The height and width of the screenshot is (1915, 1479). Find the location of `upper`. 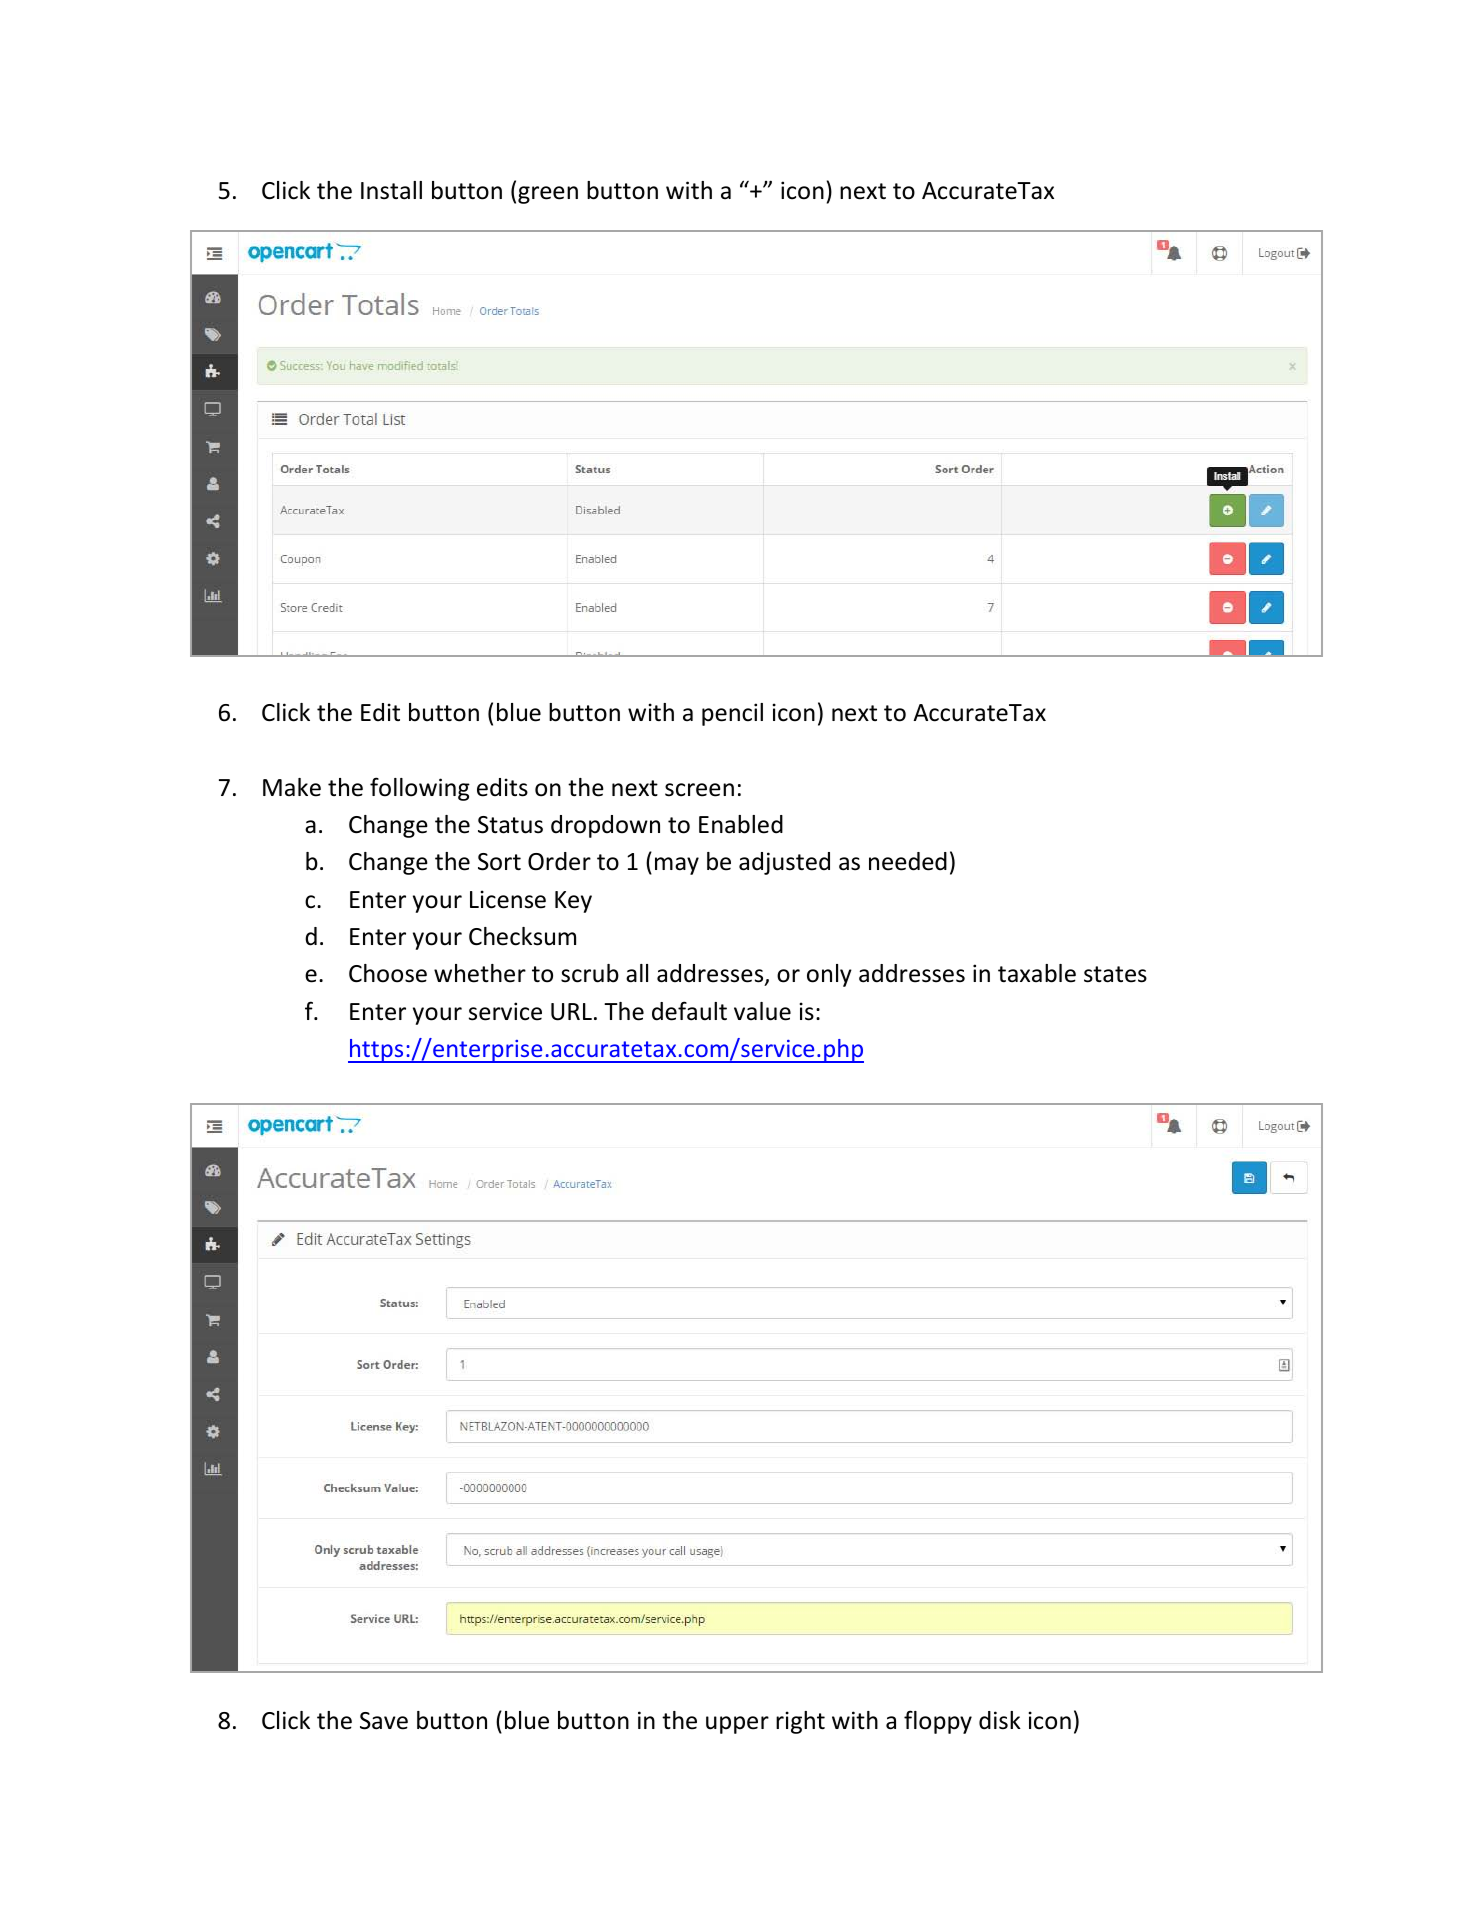

upper is located at coordinates (737, 1725).
